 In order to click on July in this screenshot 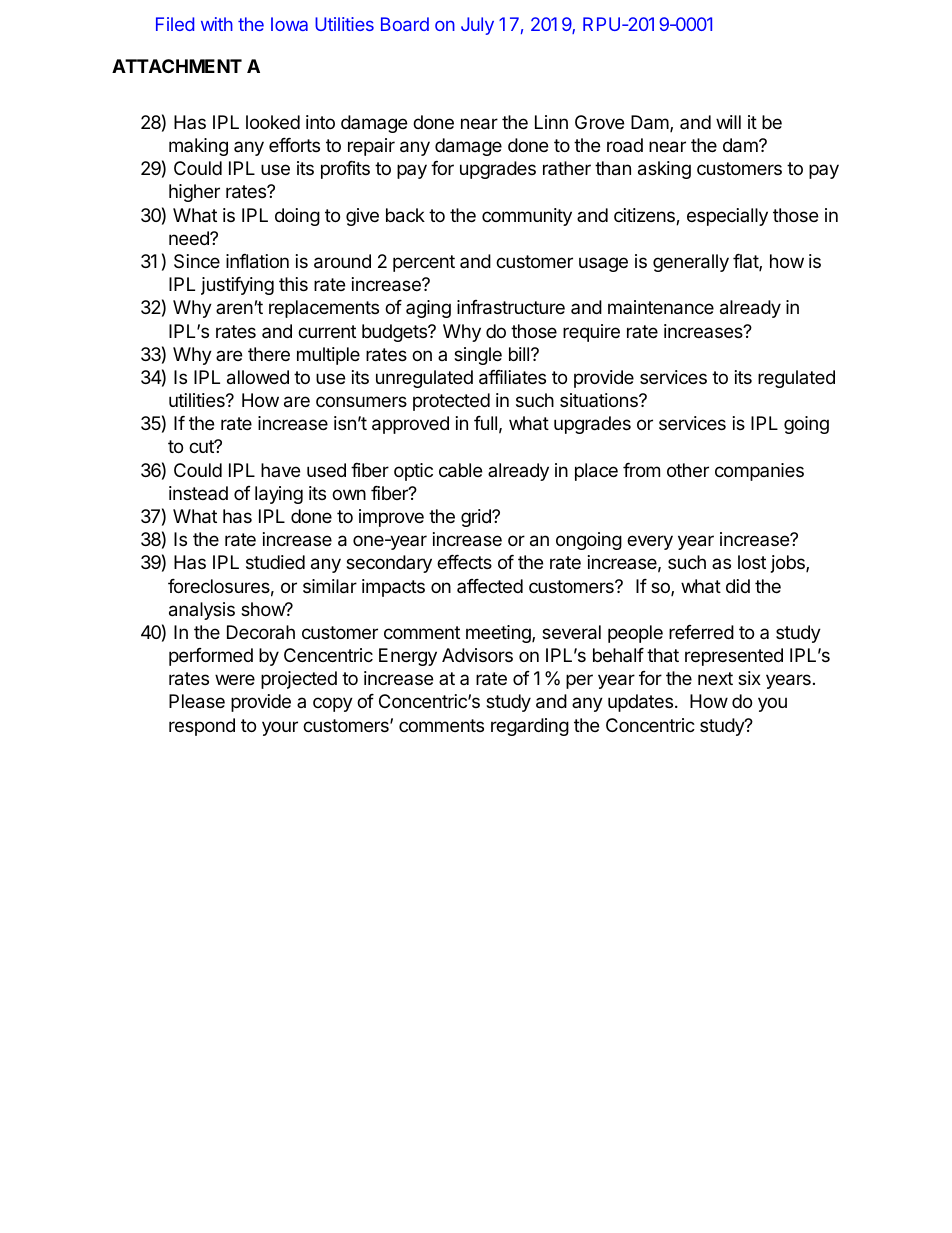, I will do `click(477, 26)`.
